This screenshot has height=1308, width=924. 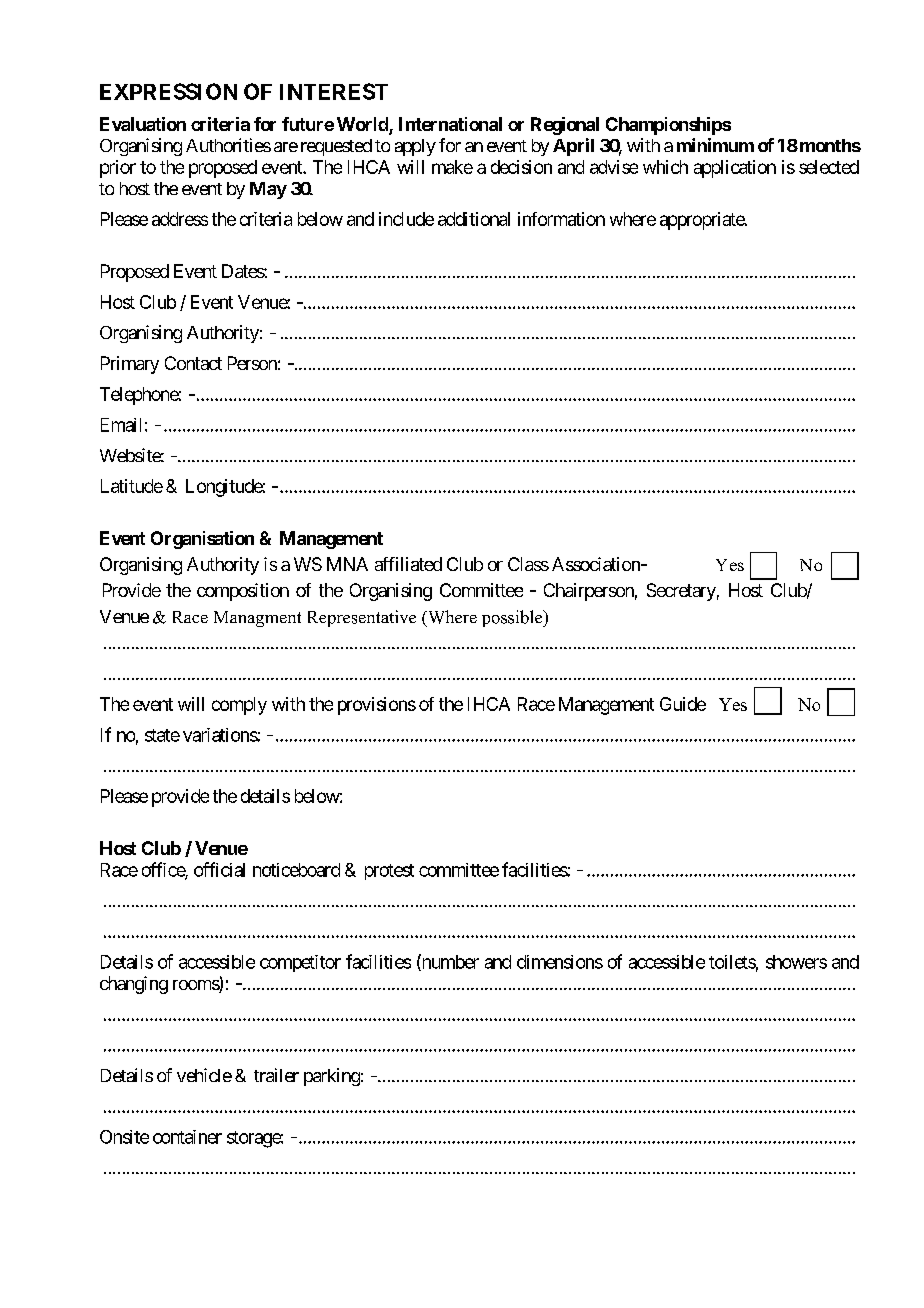 What do you see at coordinates (162, 735) in the screenshot?
I see `state` at bounding box center [162, 735].
